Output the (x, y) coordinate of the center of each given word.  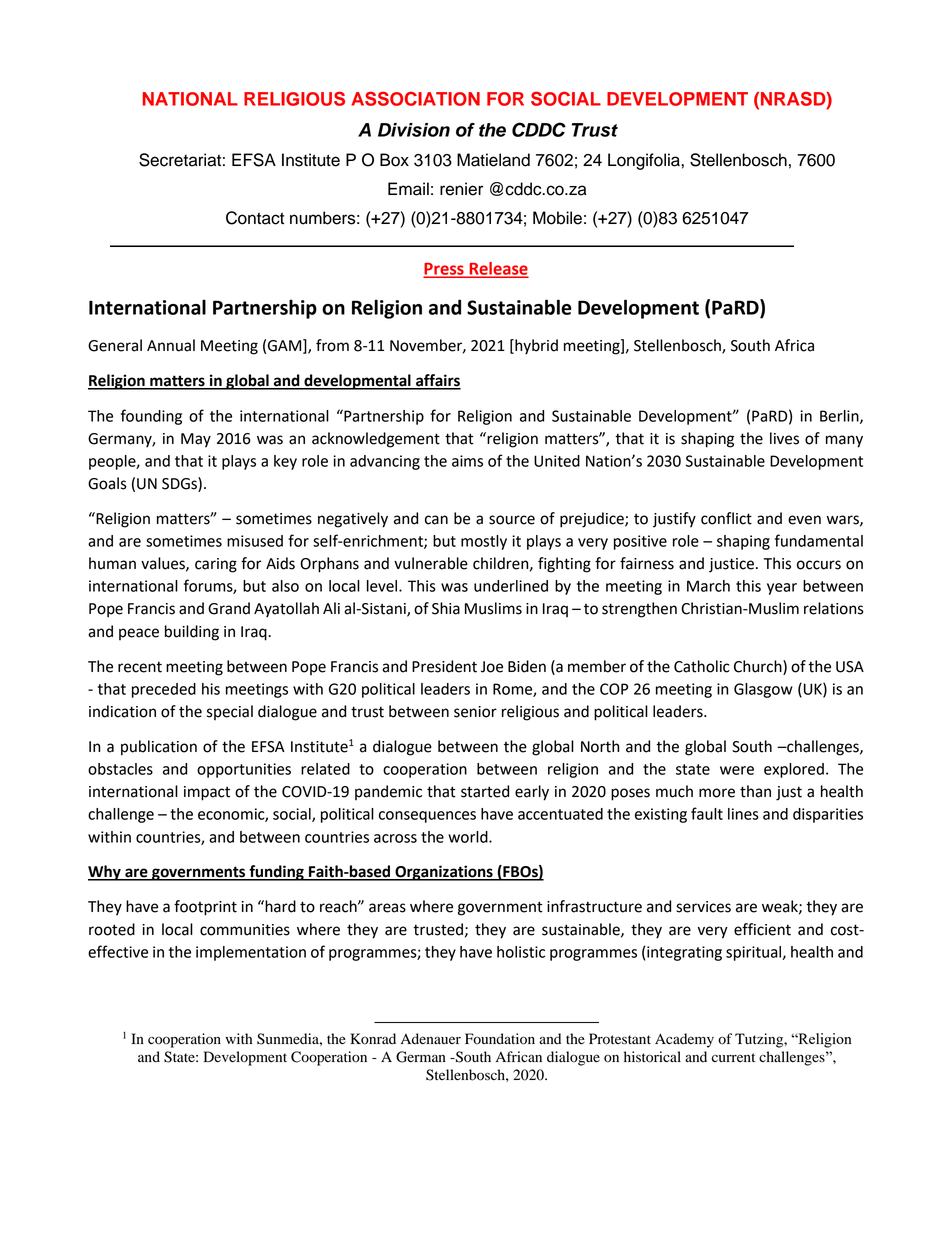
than (755, 791)
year (782, 589)
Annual (171, 345)
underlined (511, 586)
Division (414, 130)
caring (216, 565)
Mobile (557, 218)
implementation (251, 953)
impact (207, 793)
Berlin (840, 417)
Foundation (500, 1039)
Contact (255, 218)
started (485, 791)
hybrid (535, 347)
